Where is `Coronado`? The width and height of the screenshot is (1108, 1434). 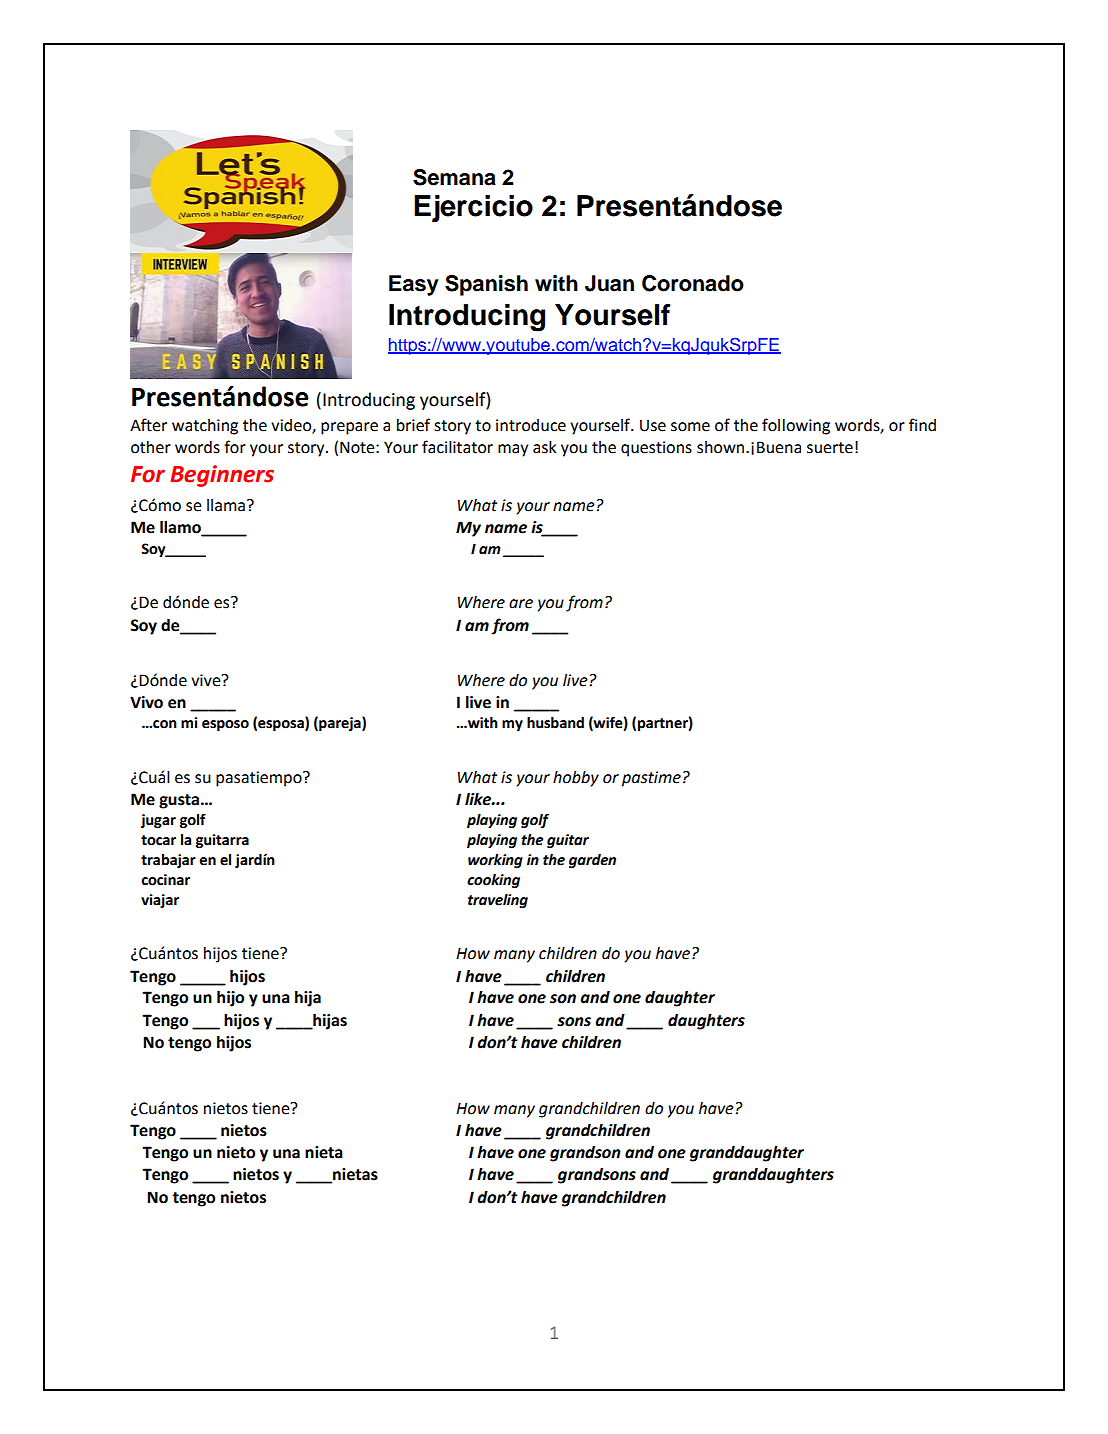 Coronado is located at coordinates (693, 283).
